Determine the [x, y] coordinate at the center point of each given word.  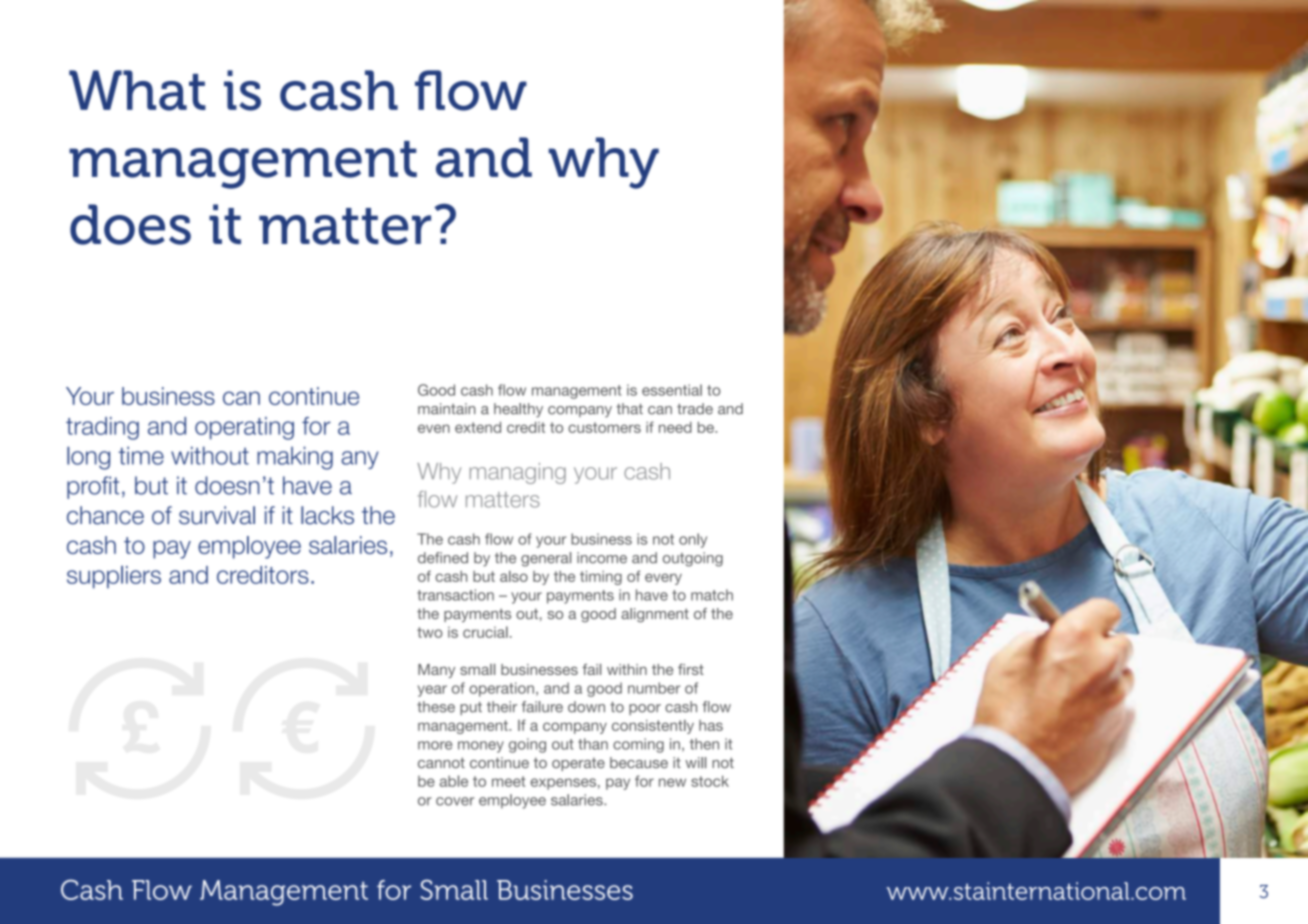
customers [604, 427]
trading [102, 428]
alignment [655, 615]
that [629, 409]
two [430, 632]
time [141, 455]
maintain [447, 409]
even [434, 428]
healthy [518, 410]
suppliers [114, 577]
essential [672, 390]
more [435, 745]
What [137, 90]
